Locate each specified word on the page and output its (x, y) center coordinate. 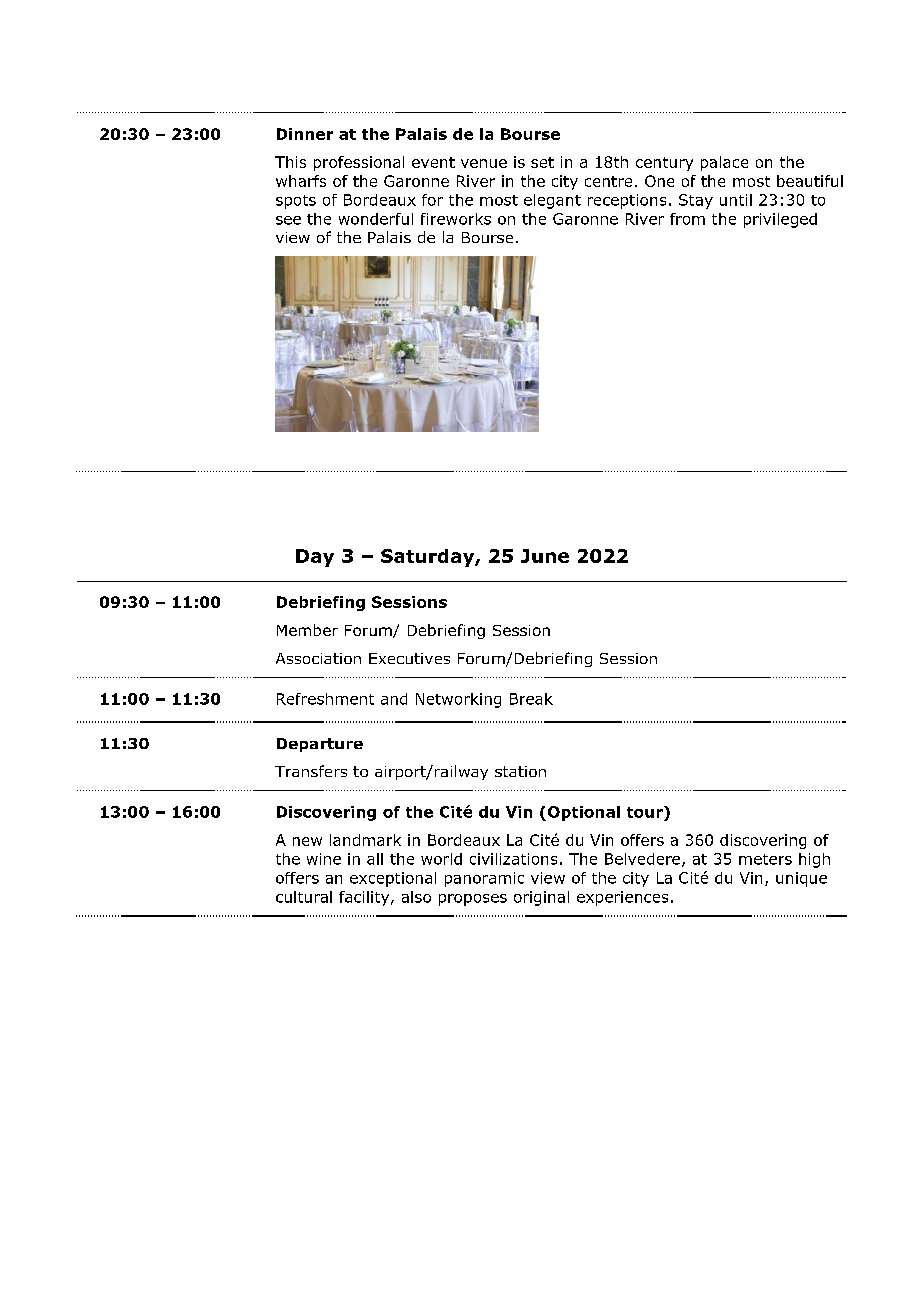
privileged (780, 220)
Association (318, 658)
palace (724, 163)
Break (531, 699)
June (545, 556)
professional (359, 163)
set (542, 162)
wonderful (376, 219)
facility (365, 898)
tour (646, 812)
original (541, 898)
